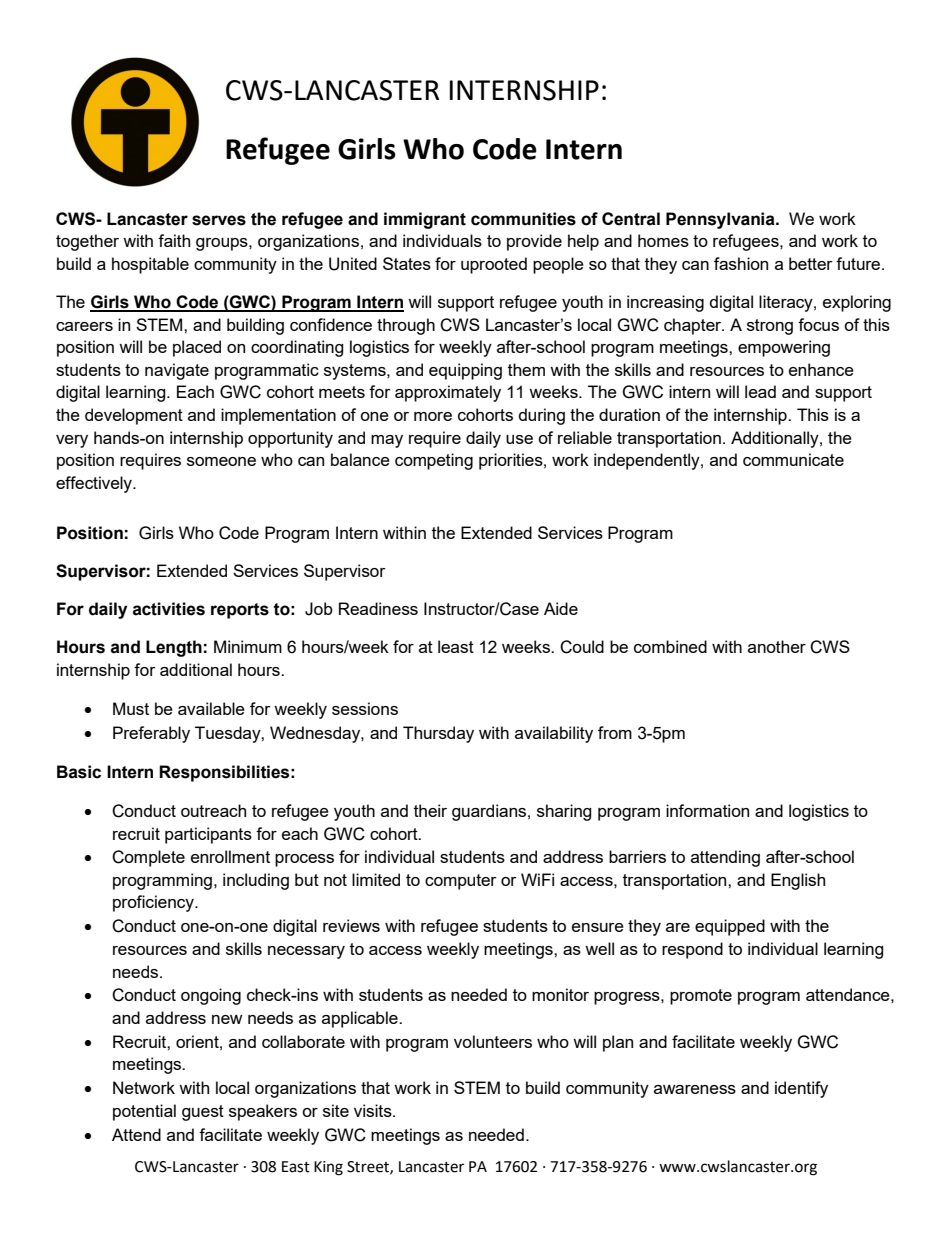  Describe the element at coordinates (777, 646) in the screenshot. I see `another` at that location.
